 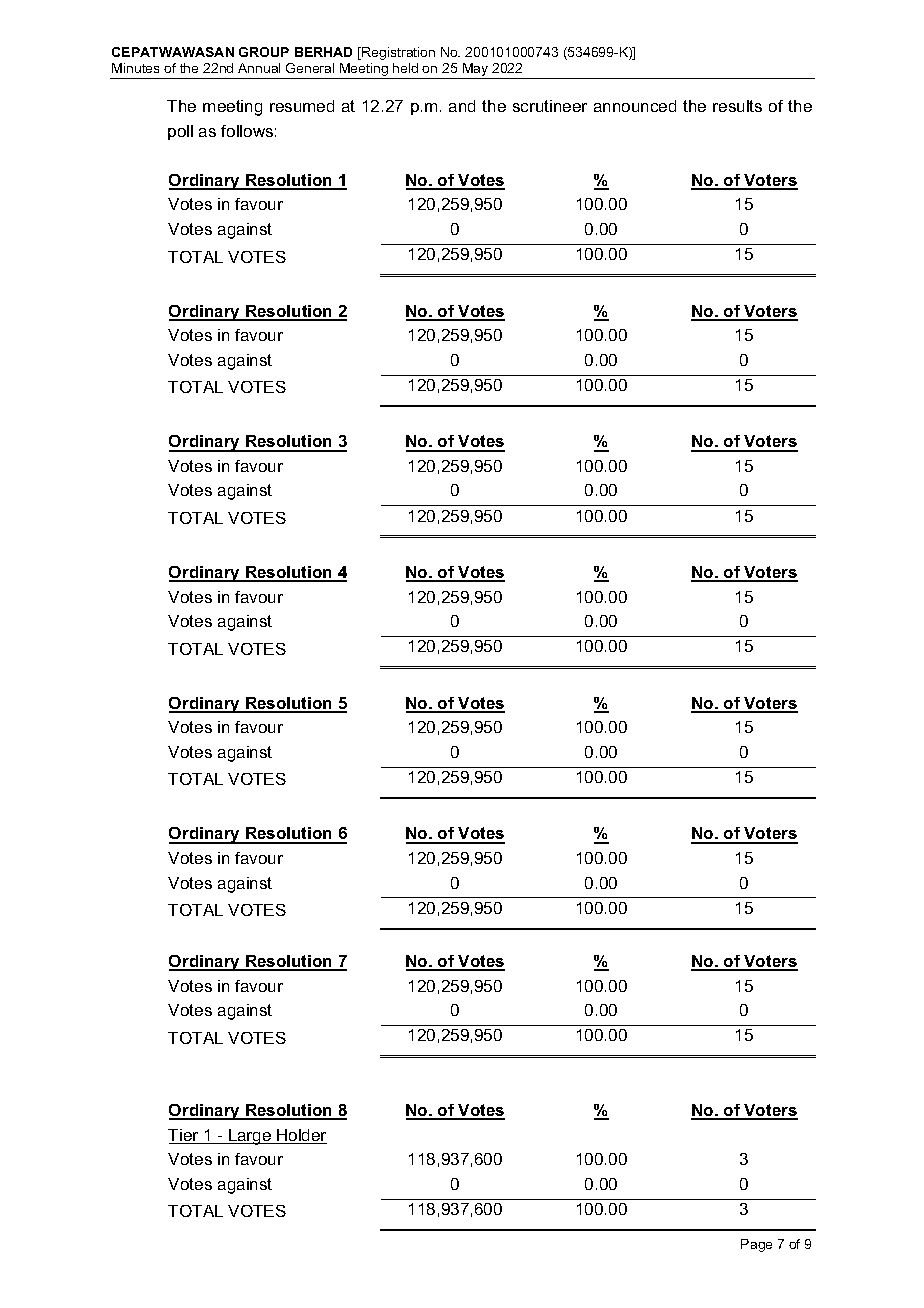 What do you see at coordinates (635, 106) in the screenshot?
I see `announced` at bounding box center [635, 106].
